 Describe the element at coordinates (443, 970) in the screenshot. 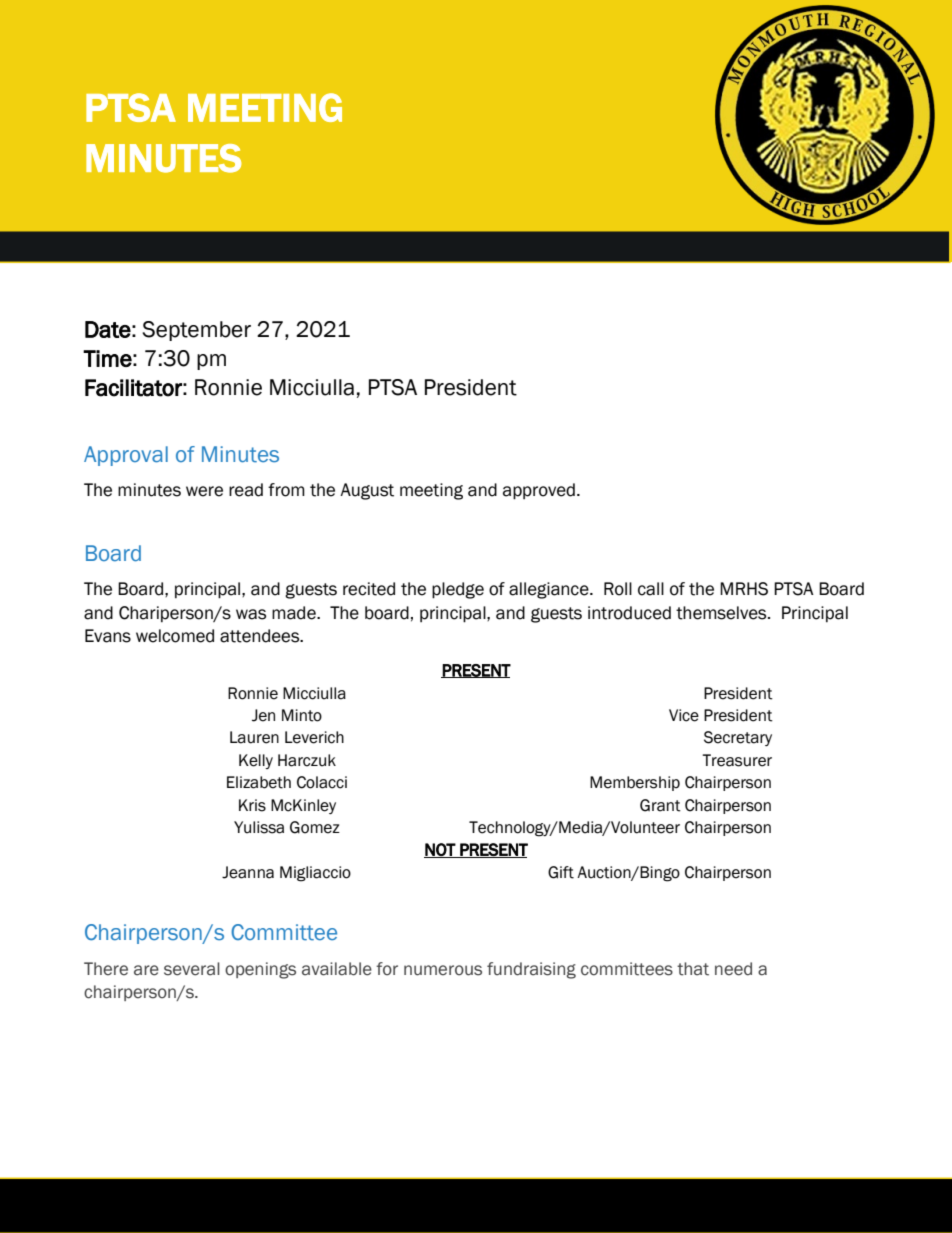

I see `numerous` at that location.
